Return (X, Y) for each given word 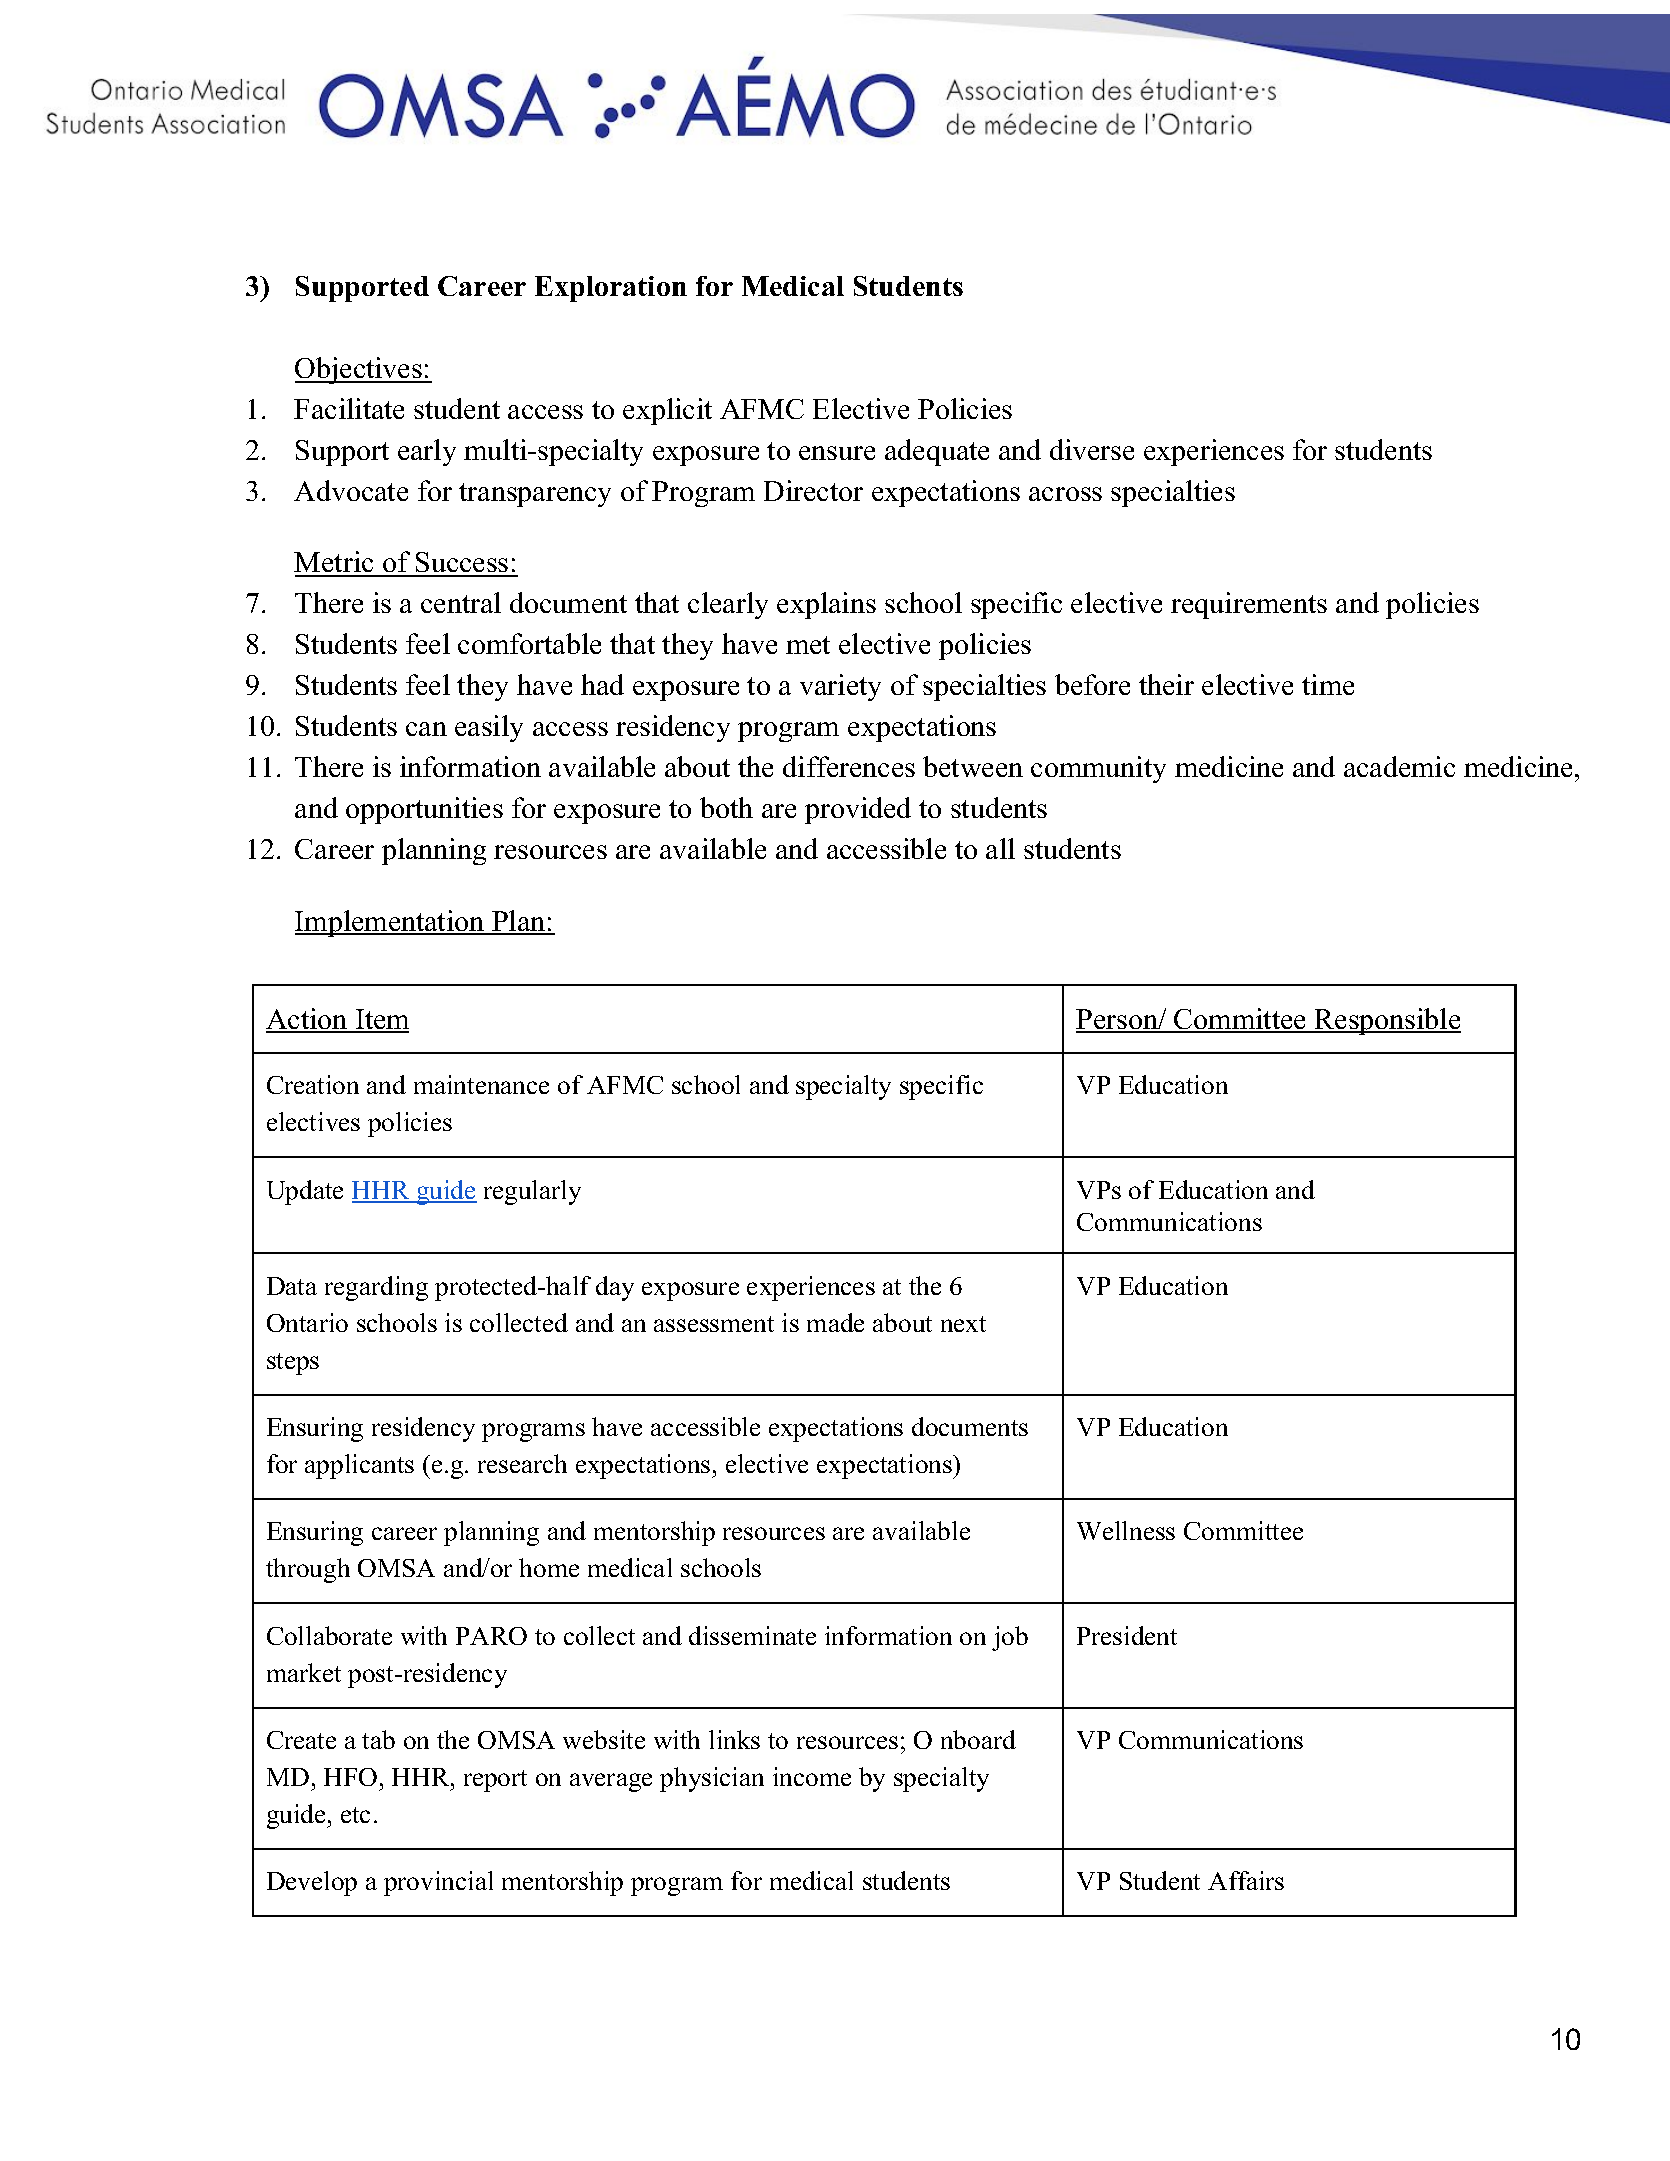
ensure (837, 453)
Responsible (1387, 1021)
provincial (438, 1883)
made (835, 1322)
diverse (1092, 449)
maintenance (481, 1084)
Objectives (359, 370)
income (812, 1776)
